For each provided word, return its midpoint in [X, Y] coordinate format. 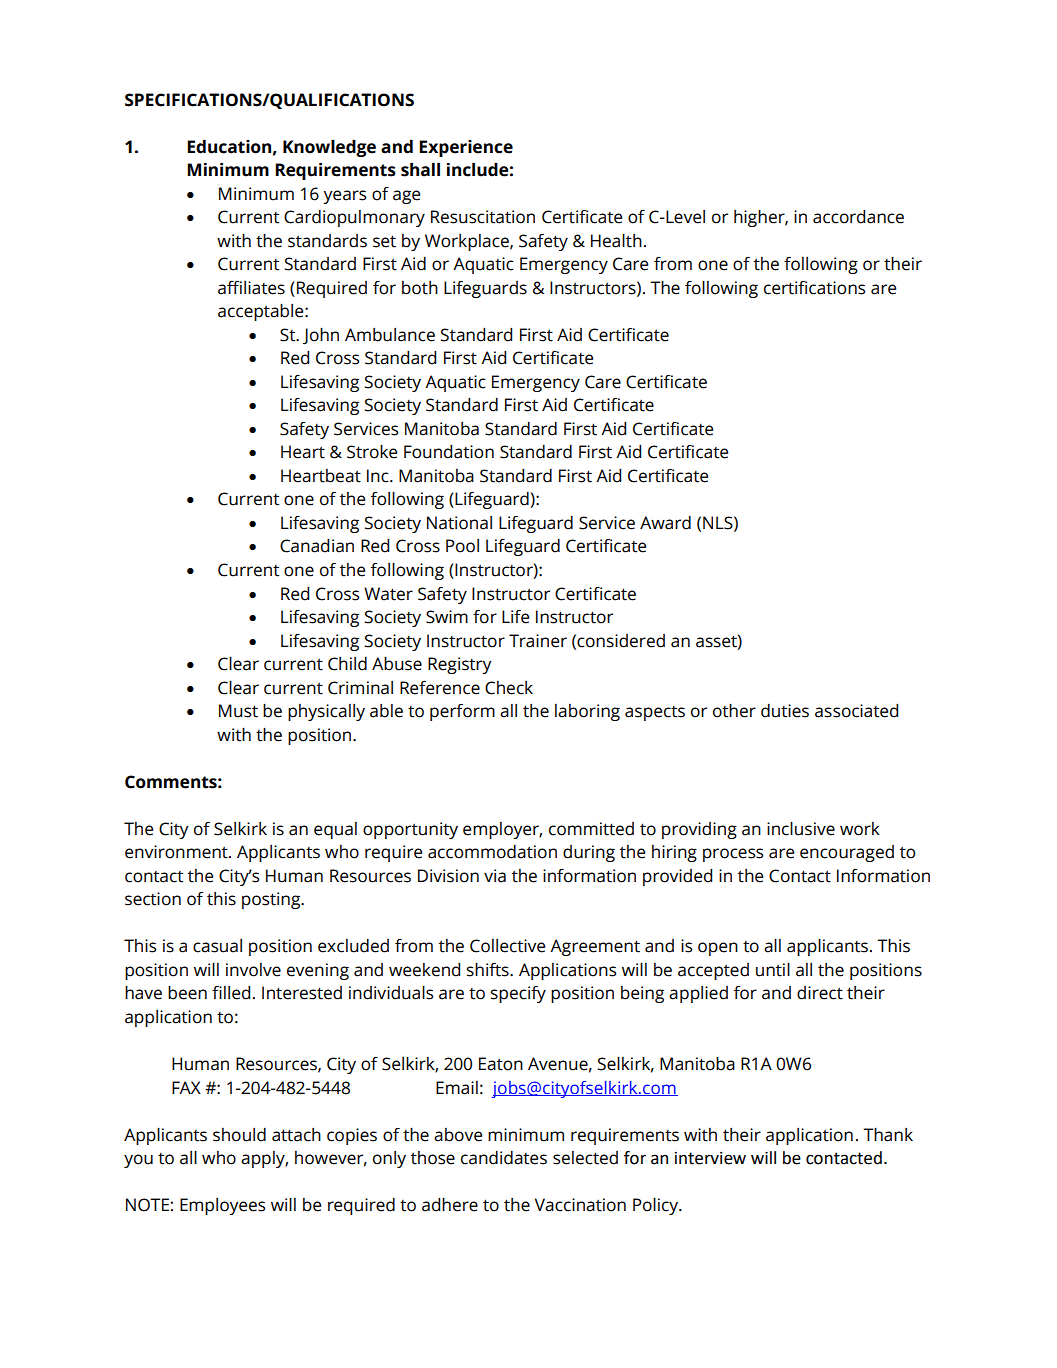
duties [785, 711]
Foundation [449, 452]
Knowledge [329, 148]
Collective [507, 946]
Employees [222, 1206]
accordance [858, 217]
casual [217, 946]
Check [509, 688]
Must [238, 711]
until [773, 970]
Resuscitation [483, 217]
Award [665, 523]
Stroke [372, 452]
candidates [504, 1158]
